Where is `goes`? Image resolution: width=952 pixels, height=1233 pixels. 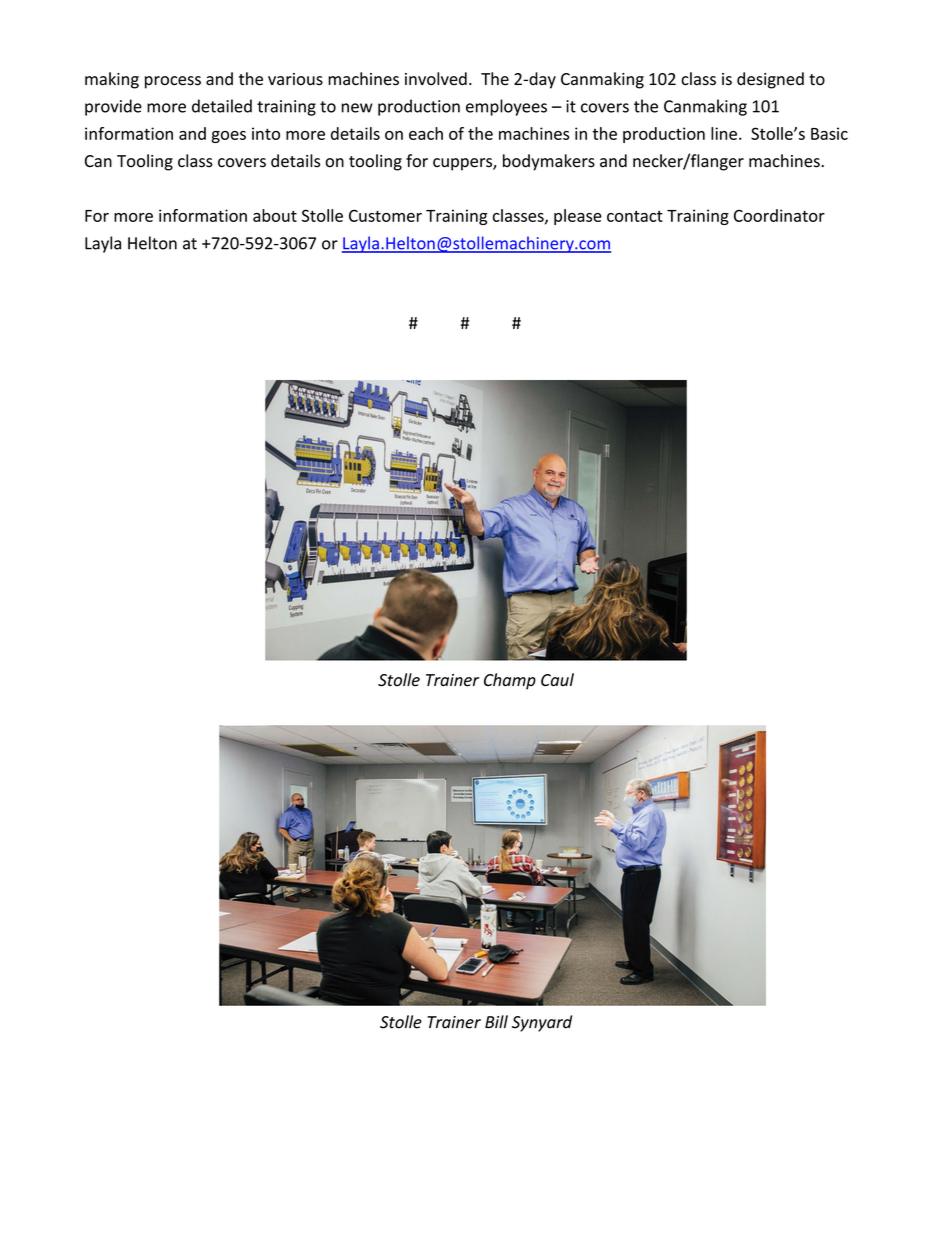 goes is located at coordinates (229, 137).
